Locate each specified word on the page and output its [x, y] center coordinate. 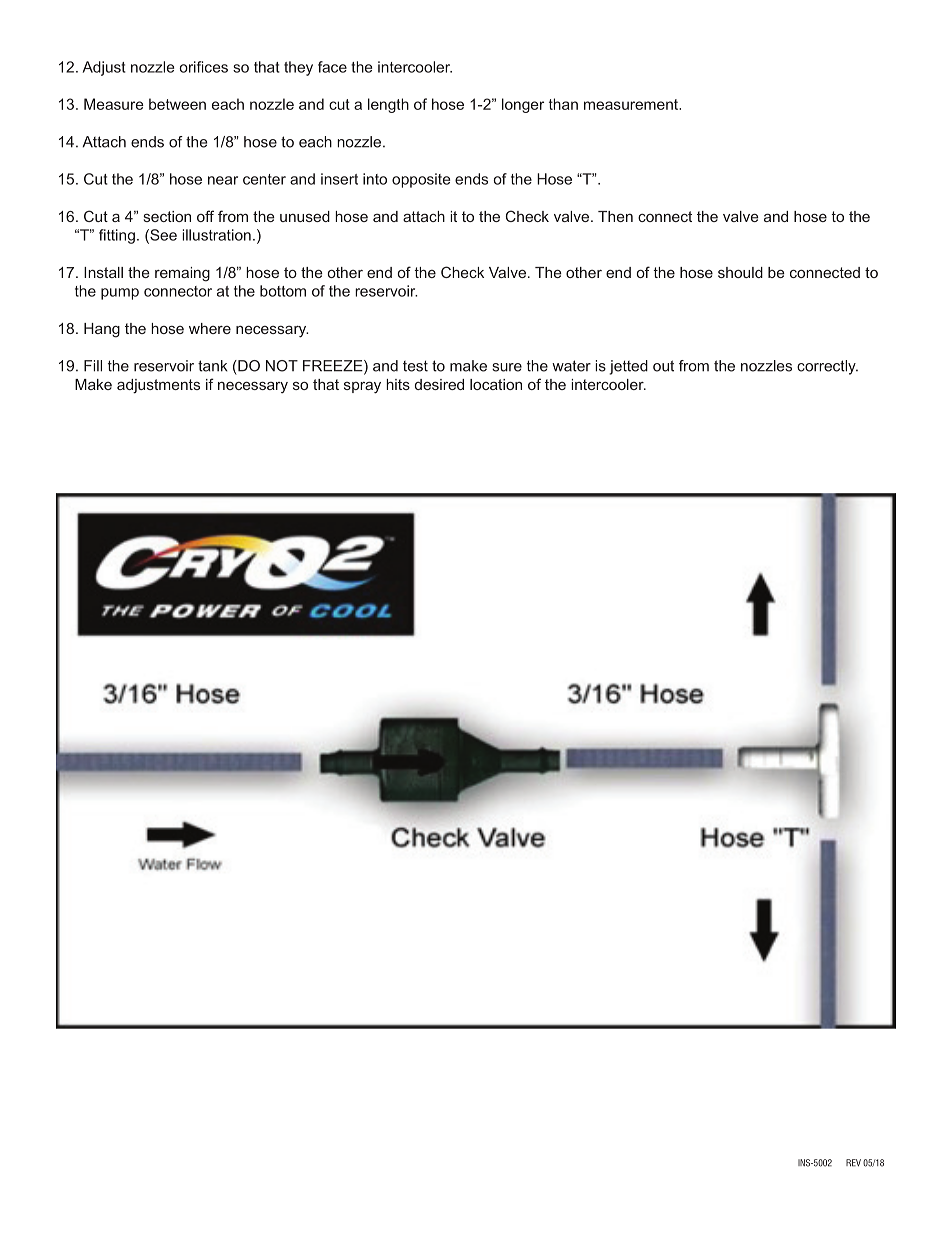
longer [523, 105]
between [177, 104]
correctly [827, 367]
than [563, 104]
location [496, 384]
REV [853, 1163]
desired [439, 384]
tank [213, 366]
